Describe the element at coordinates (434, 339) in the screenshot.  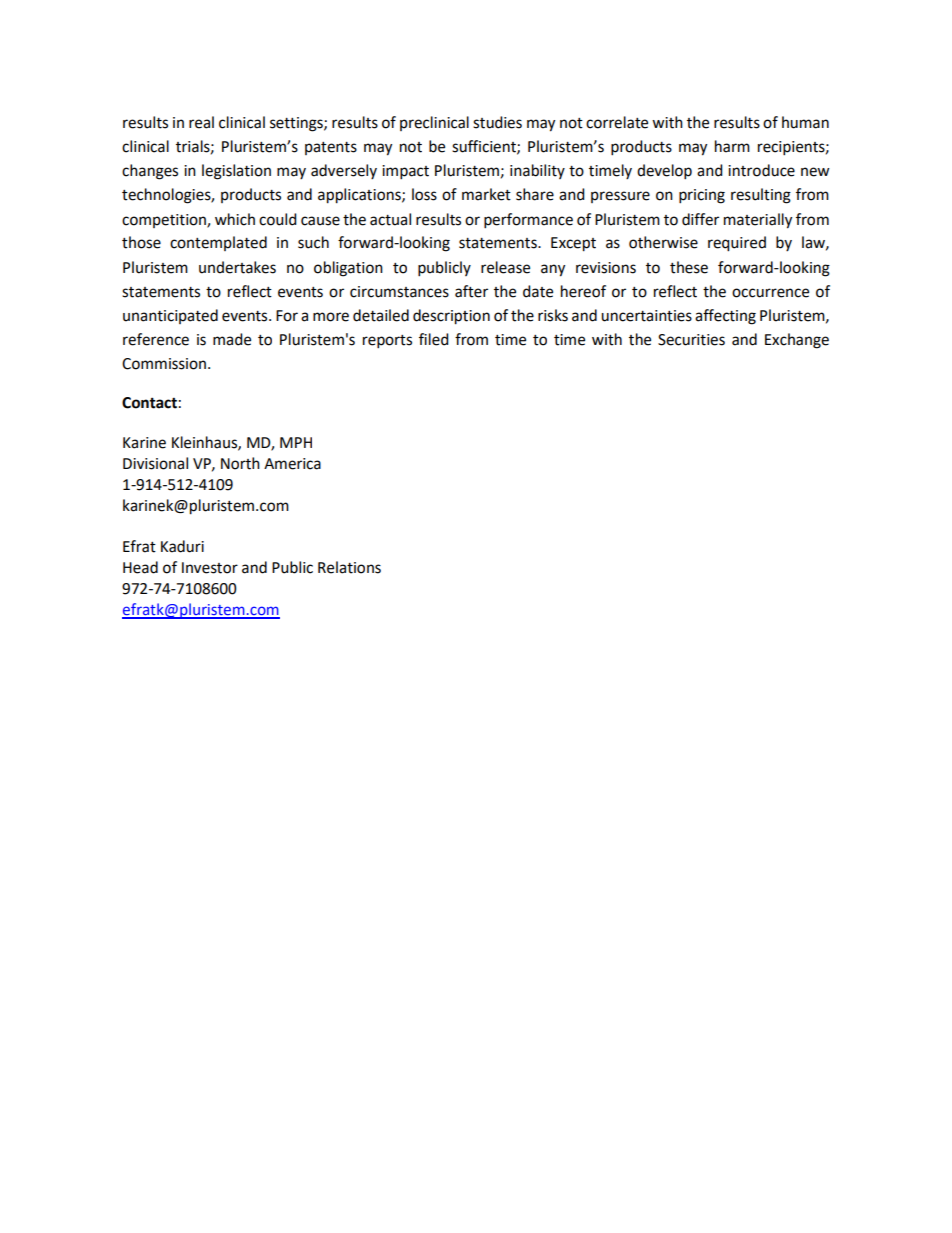
I see `filed` at that location.
